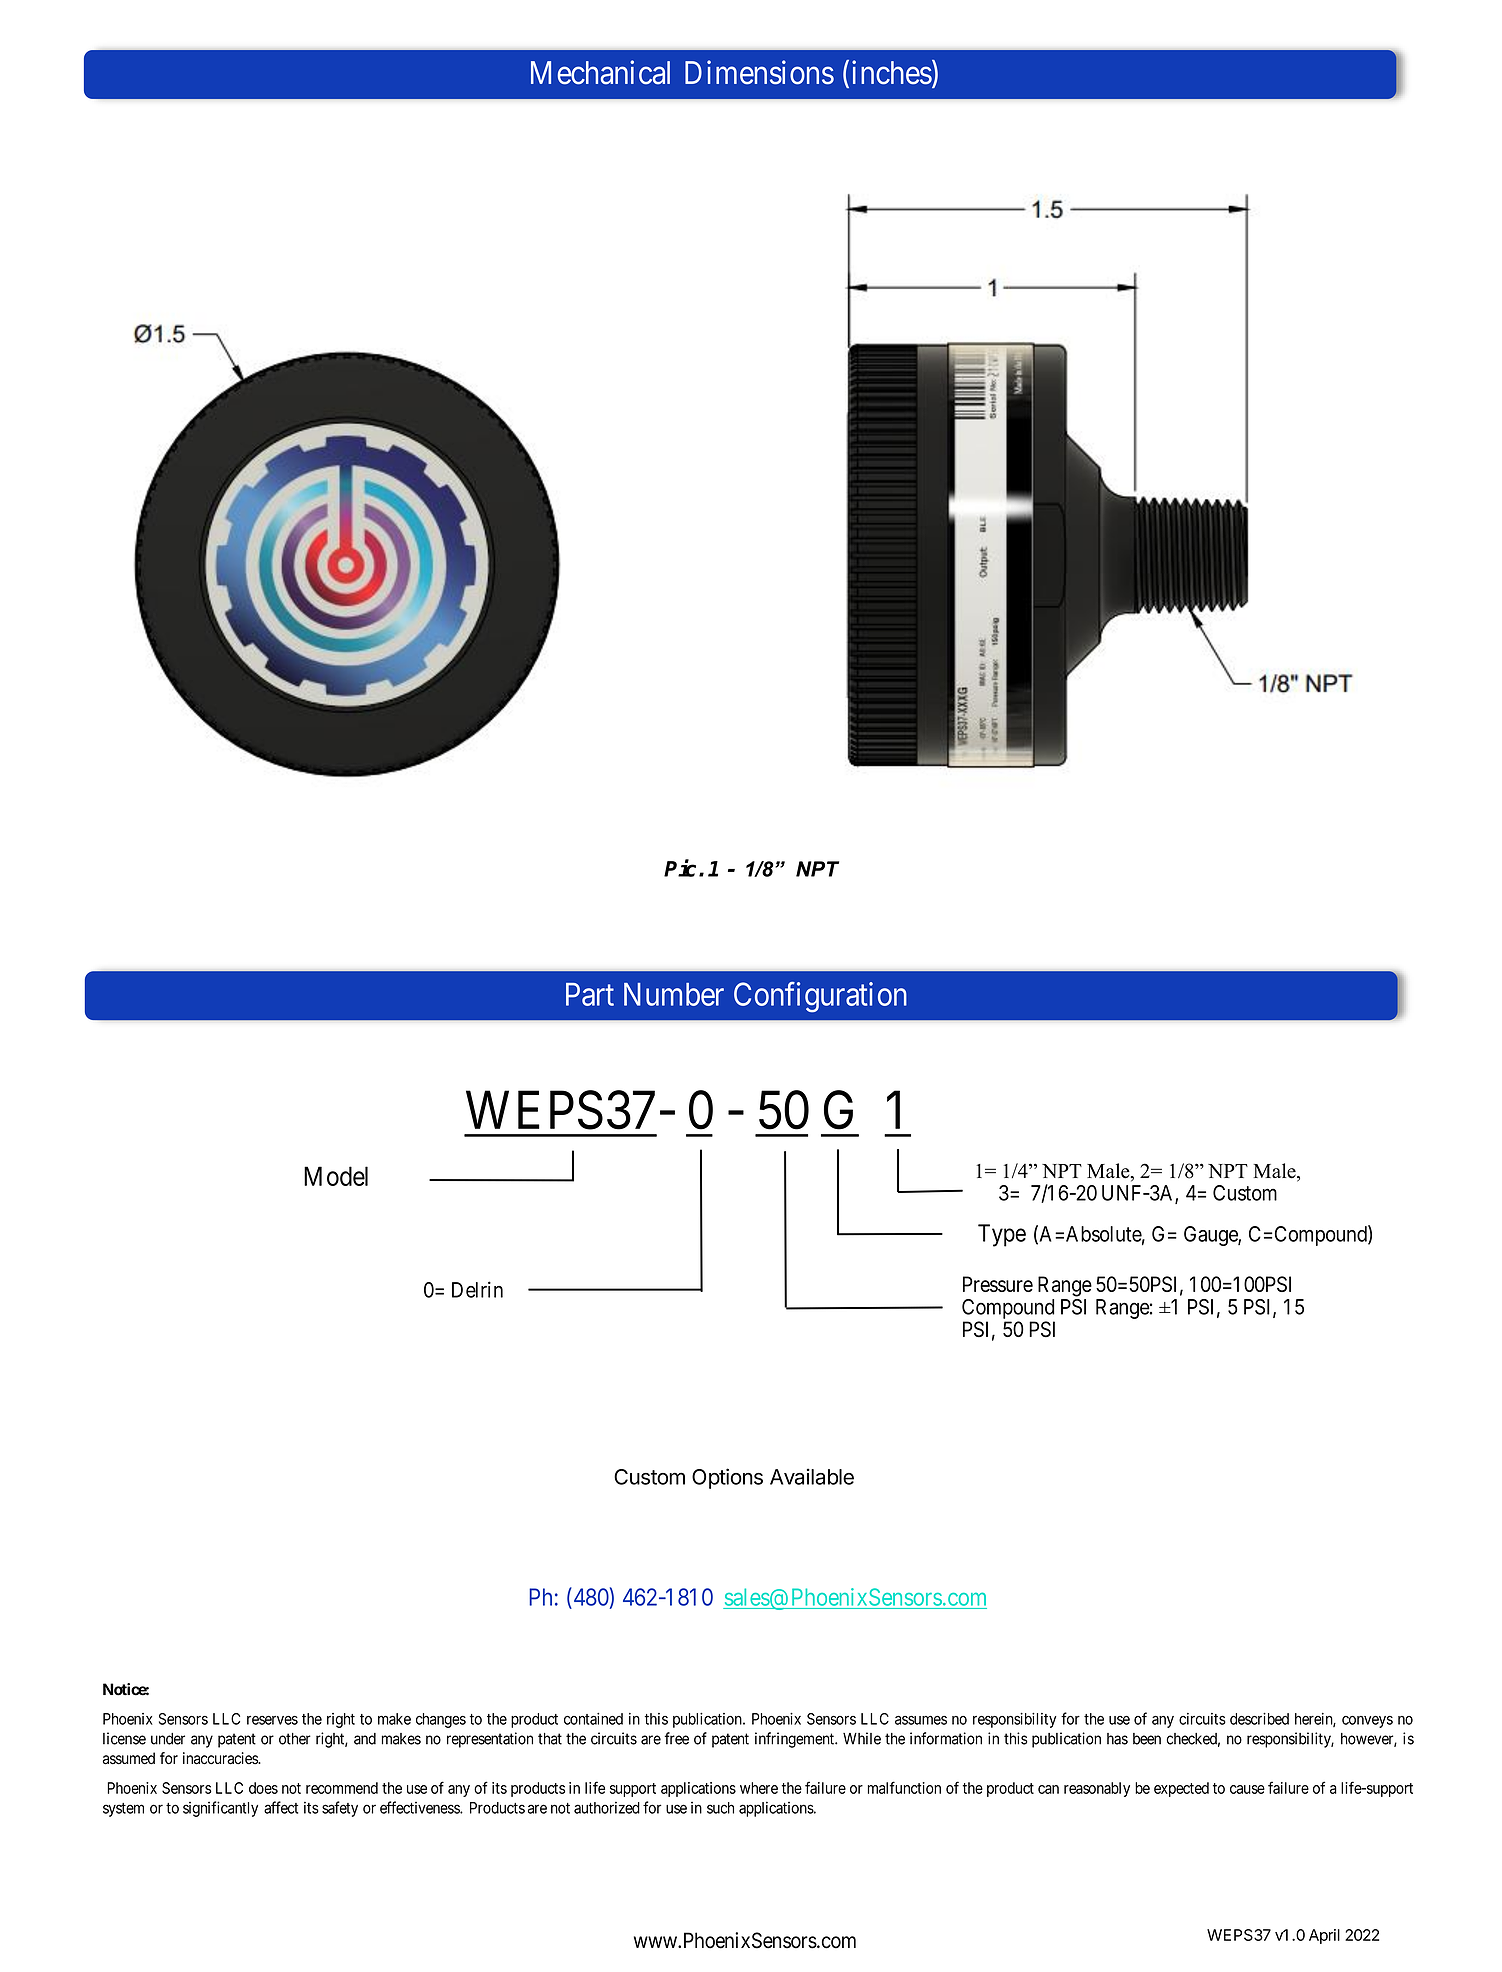 The width and height of the document is (1502, 1972). What do you see at coordinates (998, 1284) in the document?
I see `Pressure` at bounding box center [998, 1284].
